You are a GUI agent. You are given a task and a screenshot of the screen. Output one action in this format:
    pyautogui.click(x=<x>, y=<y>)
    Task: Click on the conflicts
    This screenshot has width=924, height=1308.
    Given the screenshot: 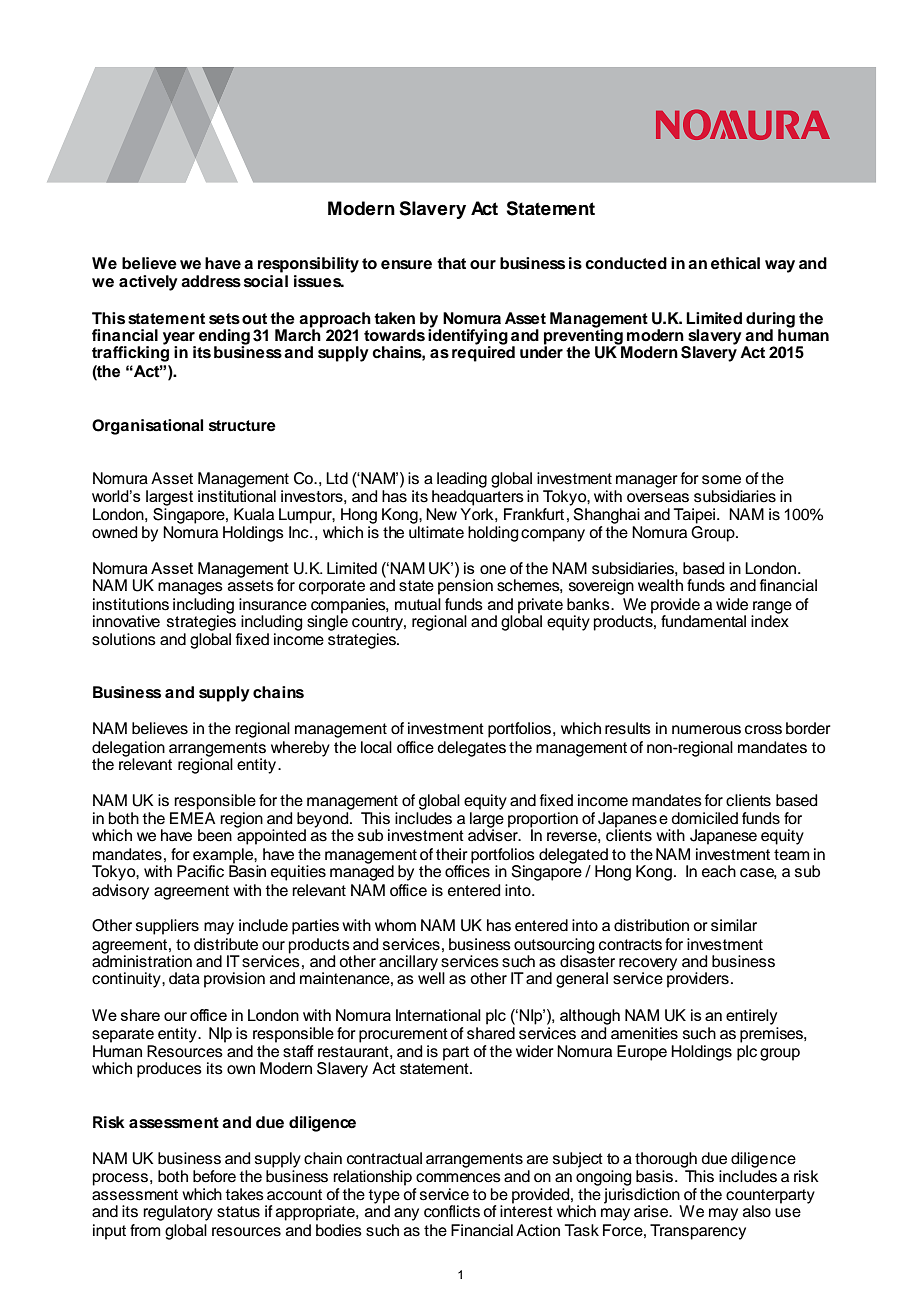 What is the action you would take?
    pyautogui.click(x=452, y=1211)
